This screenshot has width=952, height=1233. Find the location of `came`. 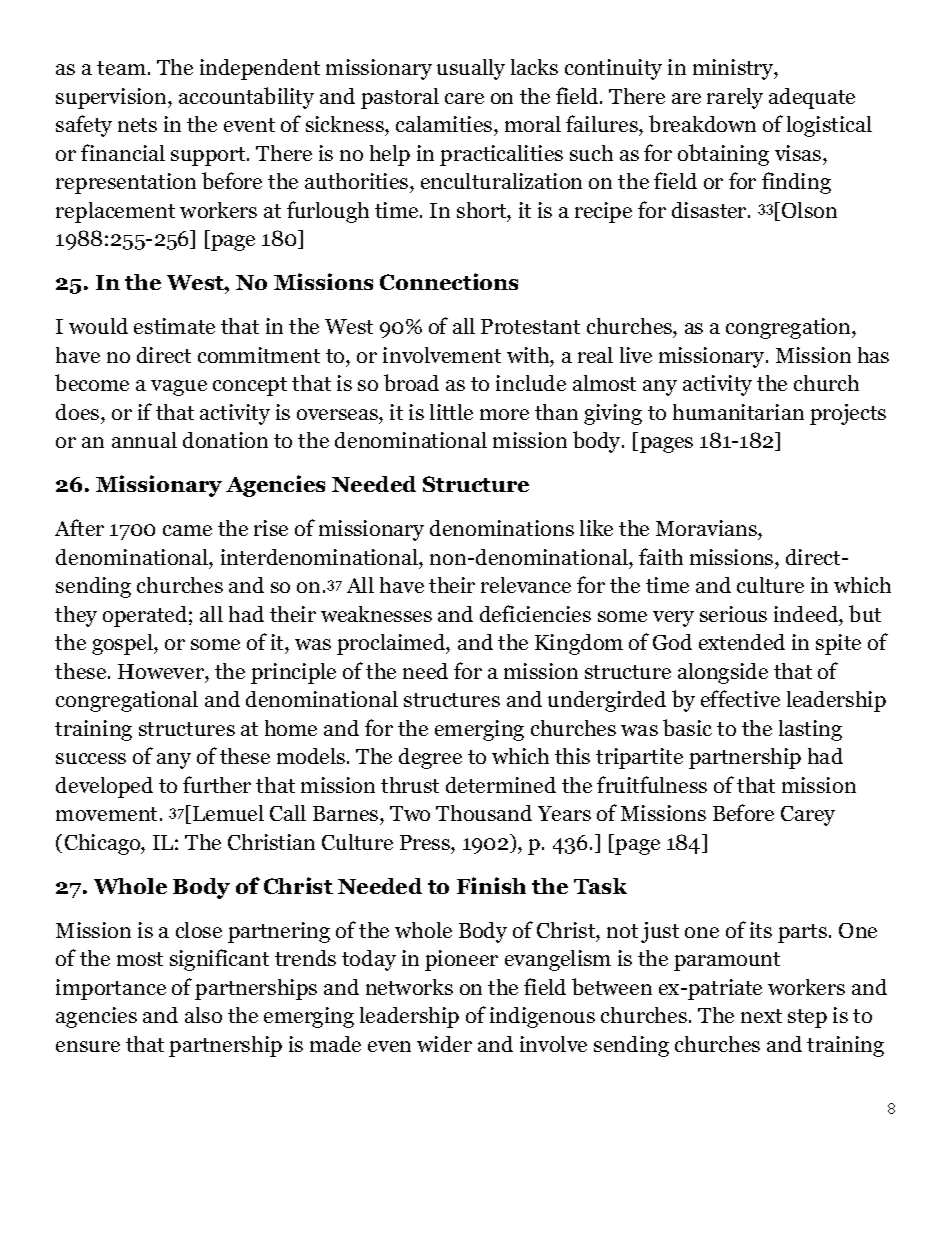

came is located at coordinates (187, 530).
